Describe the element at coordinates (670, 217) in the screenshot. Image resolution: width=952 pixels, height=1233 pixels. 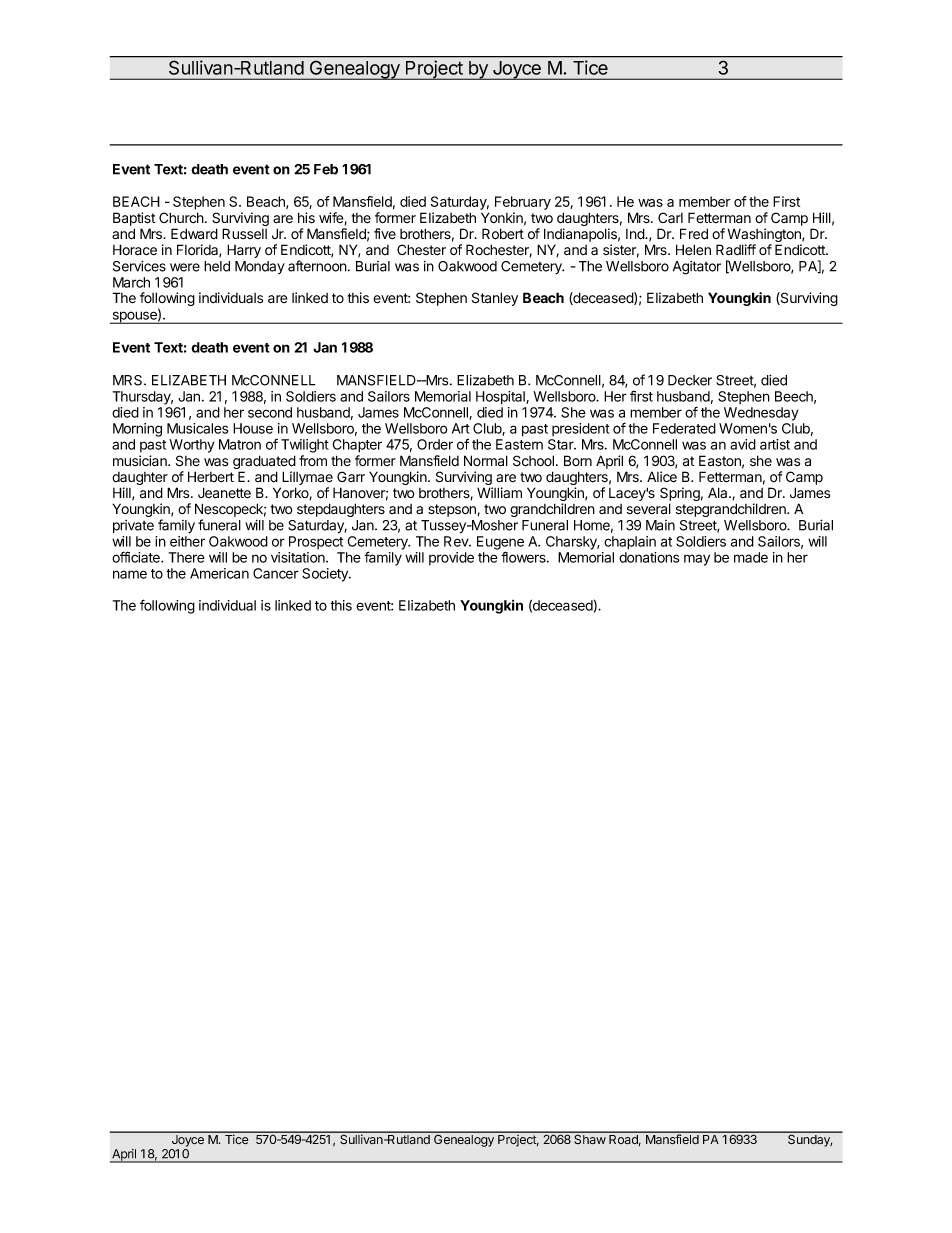
I see `Carl` at that location.
